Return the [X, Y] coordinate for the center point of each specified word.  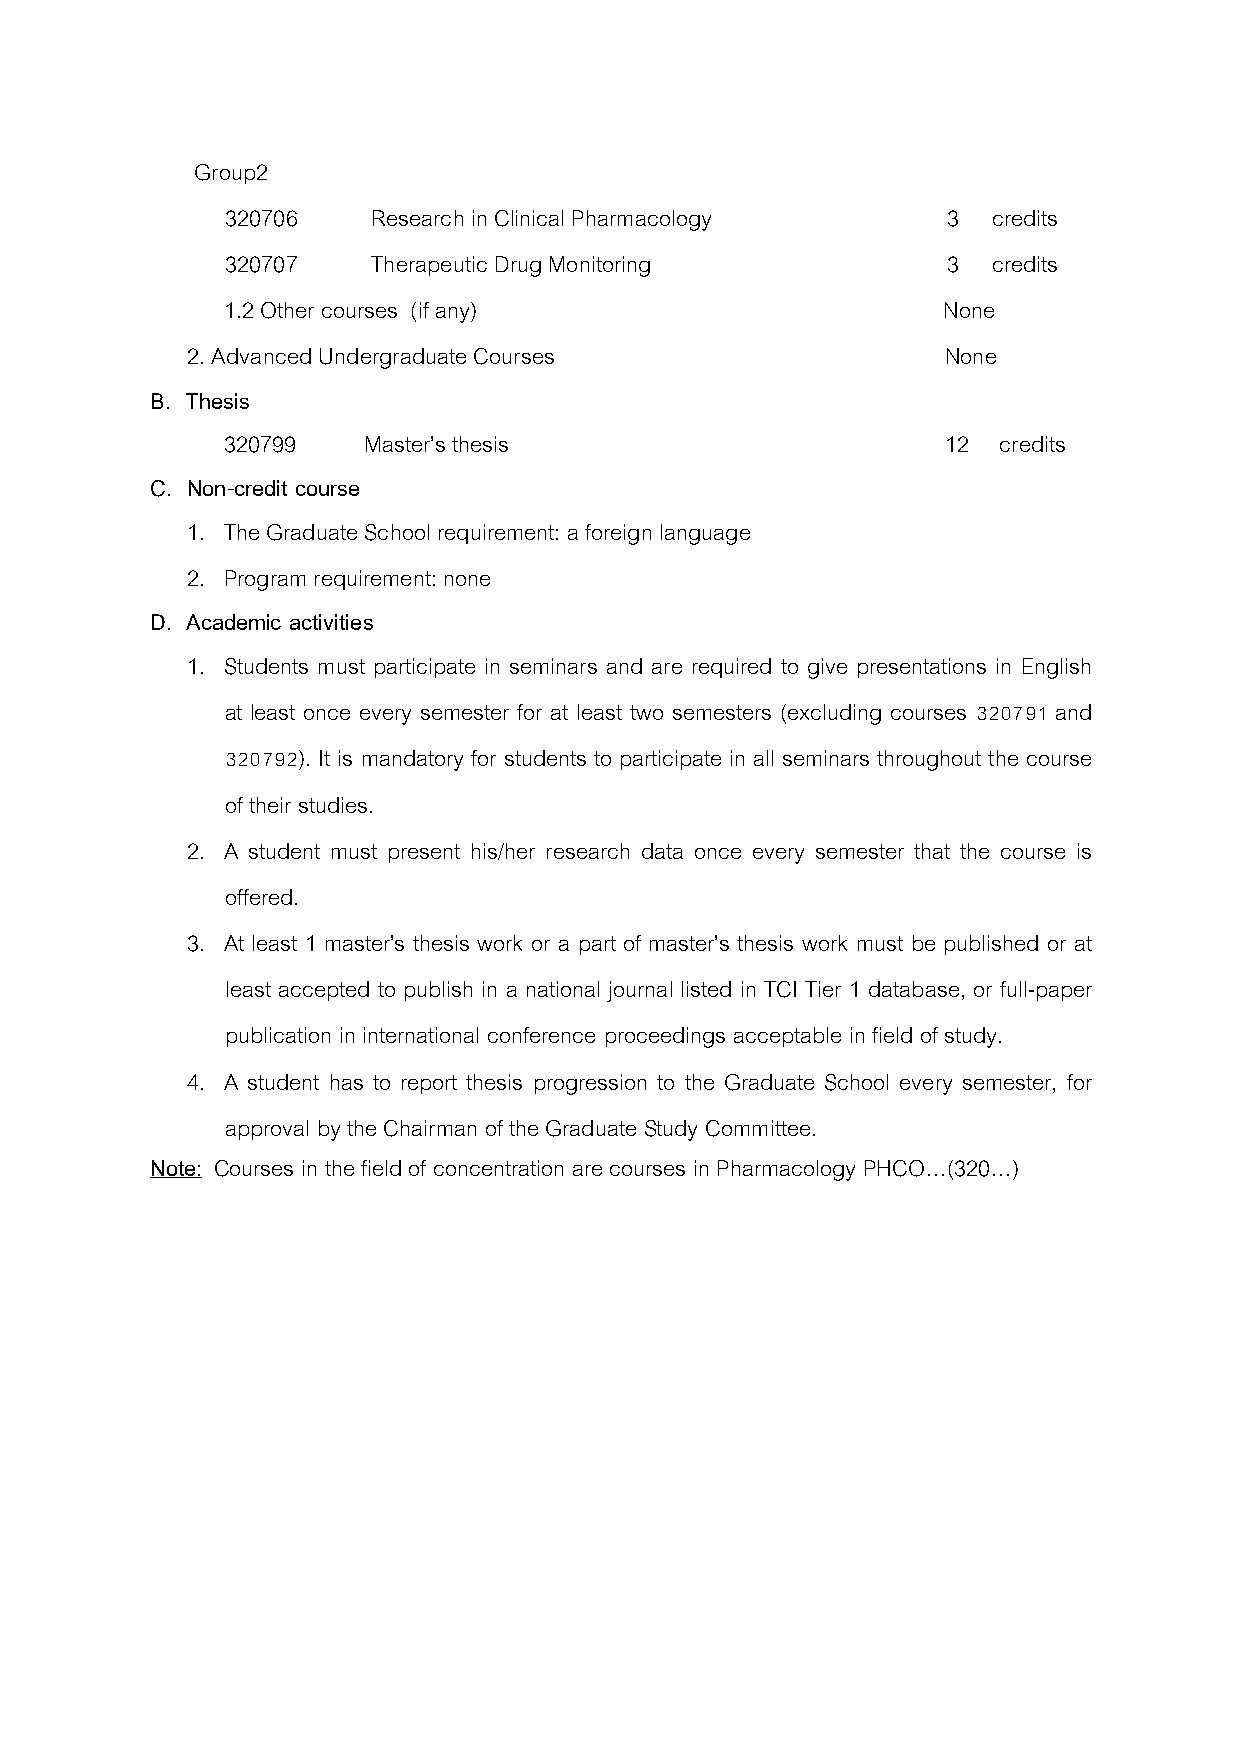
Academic [233, 622]
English [1056, 668]
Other [287, 310]
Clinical [529, 218]
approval [267, 1130]
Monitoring [600, 266]
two [646, 712]
